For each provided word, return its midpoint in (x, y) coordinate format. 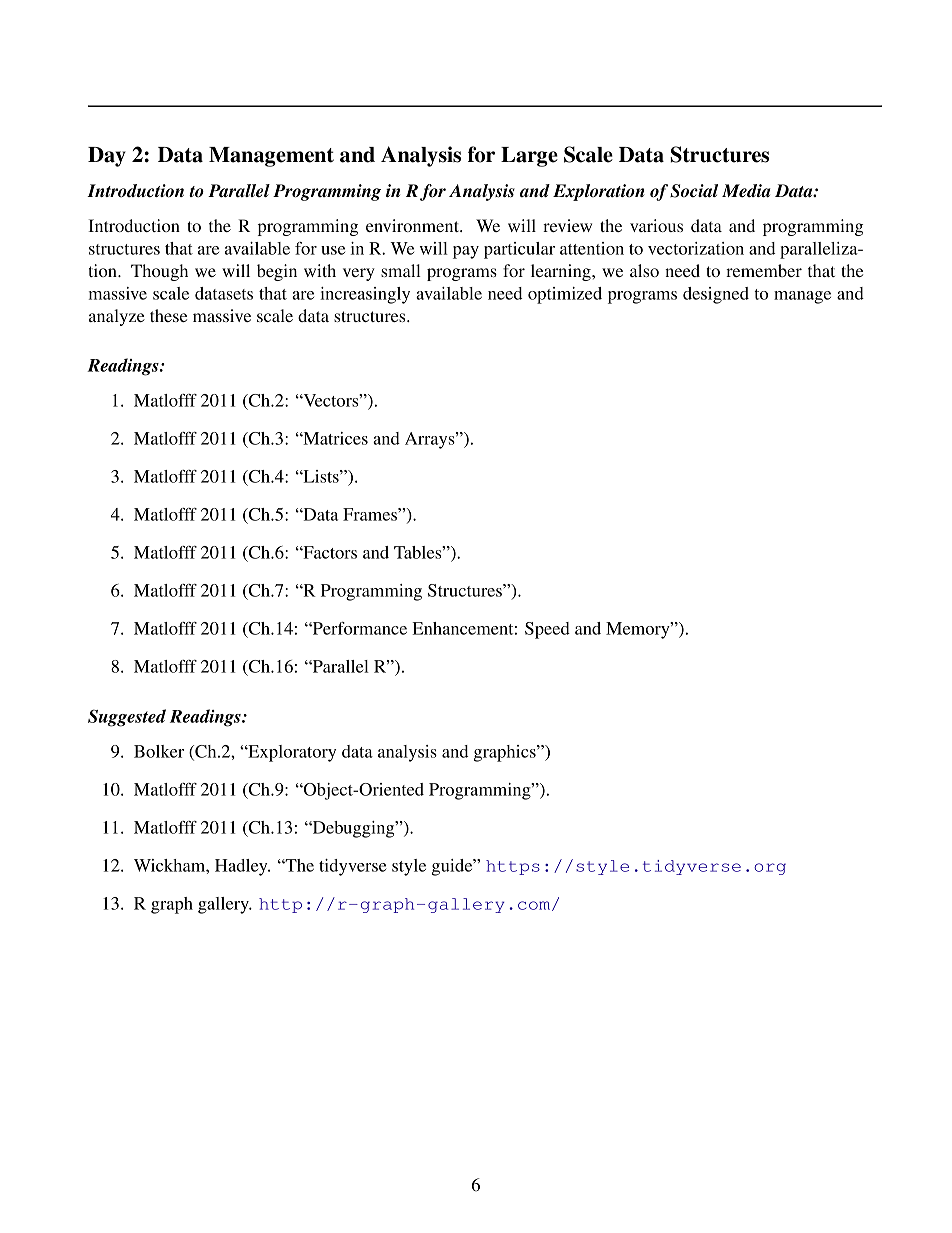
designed (716, 295)
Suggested (127, 718)
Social (694, 191)
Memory (639, 630)
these (168, 315)
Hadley (242, 867)
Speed (547, 630)
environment (413, 225)
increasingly (365, 295)
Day (107, 157)
